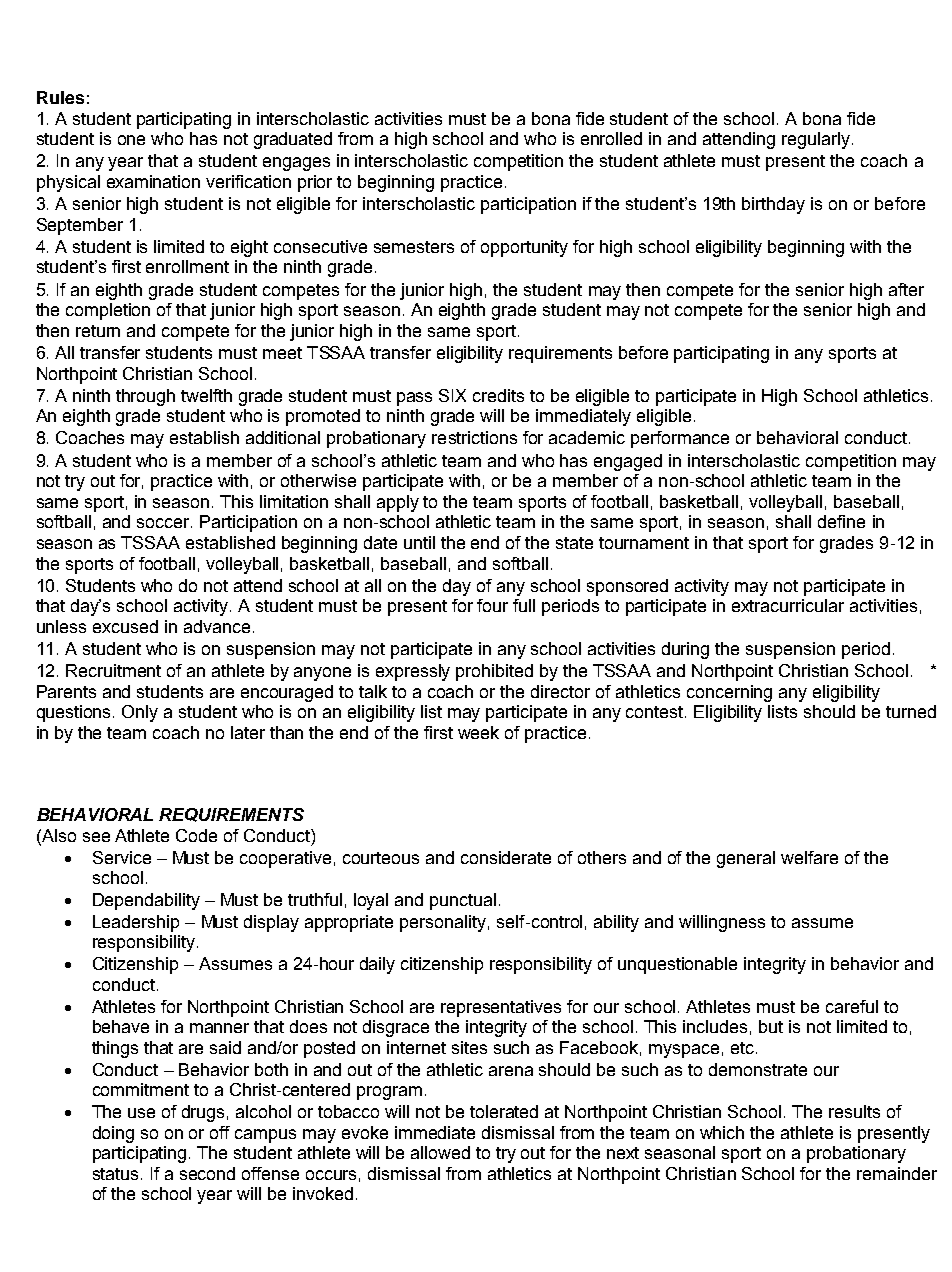 This screenshot has height=1272, width=952. What do you see at coordinates (196, 835) in the screenshot?
I see `Code` at bounding box center [196, 835].
